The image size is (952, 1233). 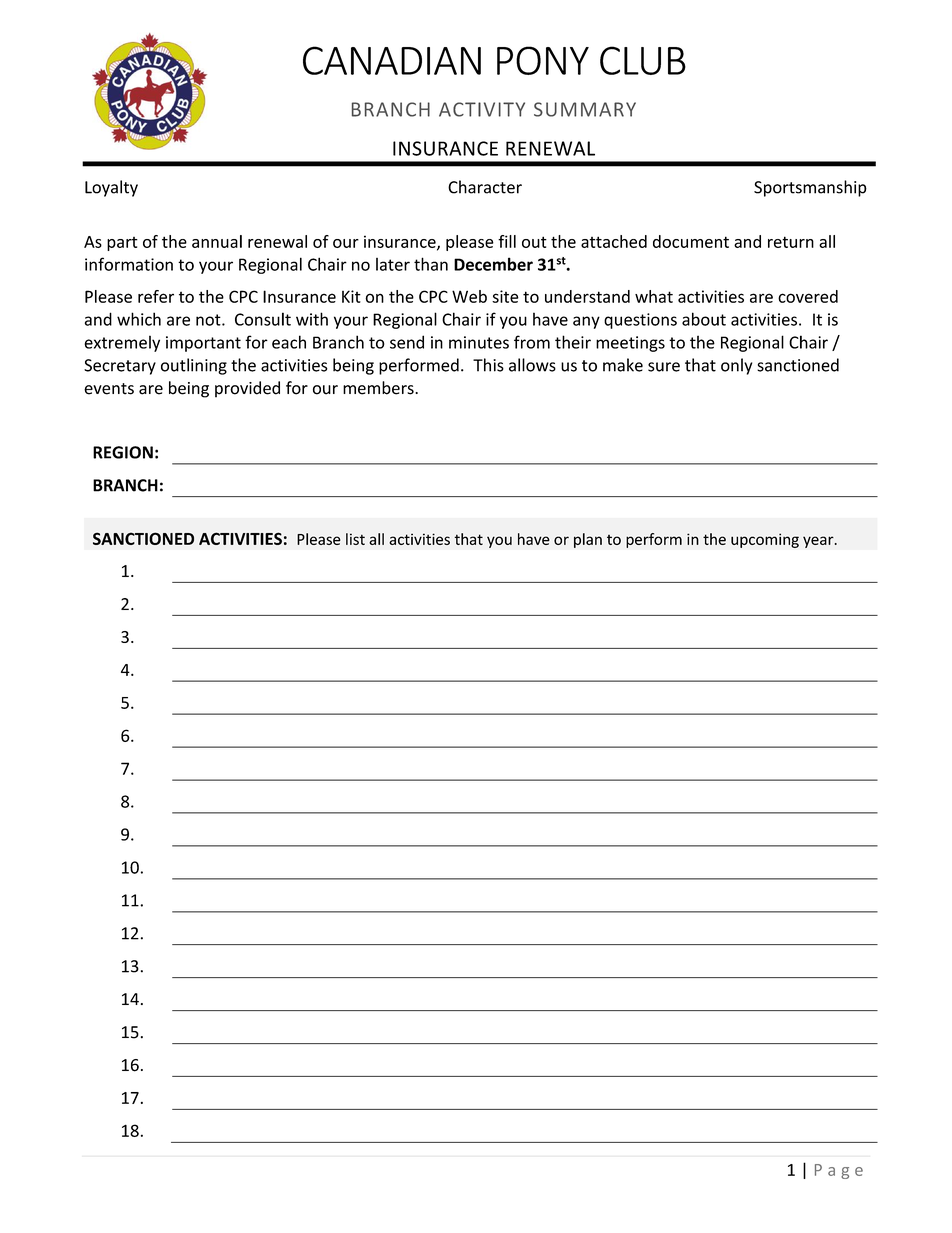 I want to click on list, so click(x=355, y=539).
